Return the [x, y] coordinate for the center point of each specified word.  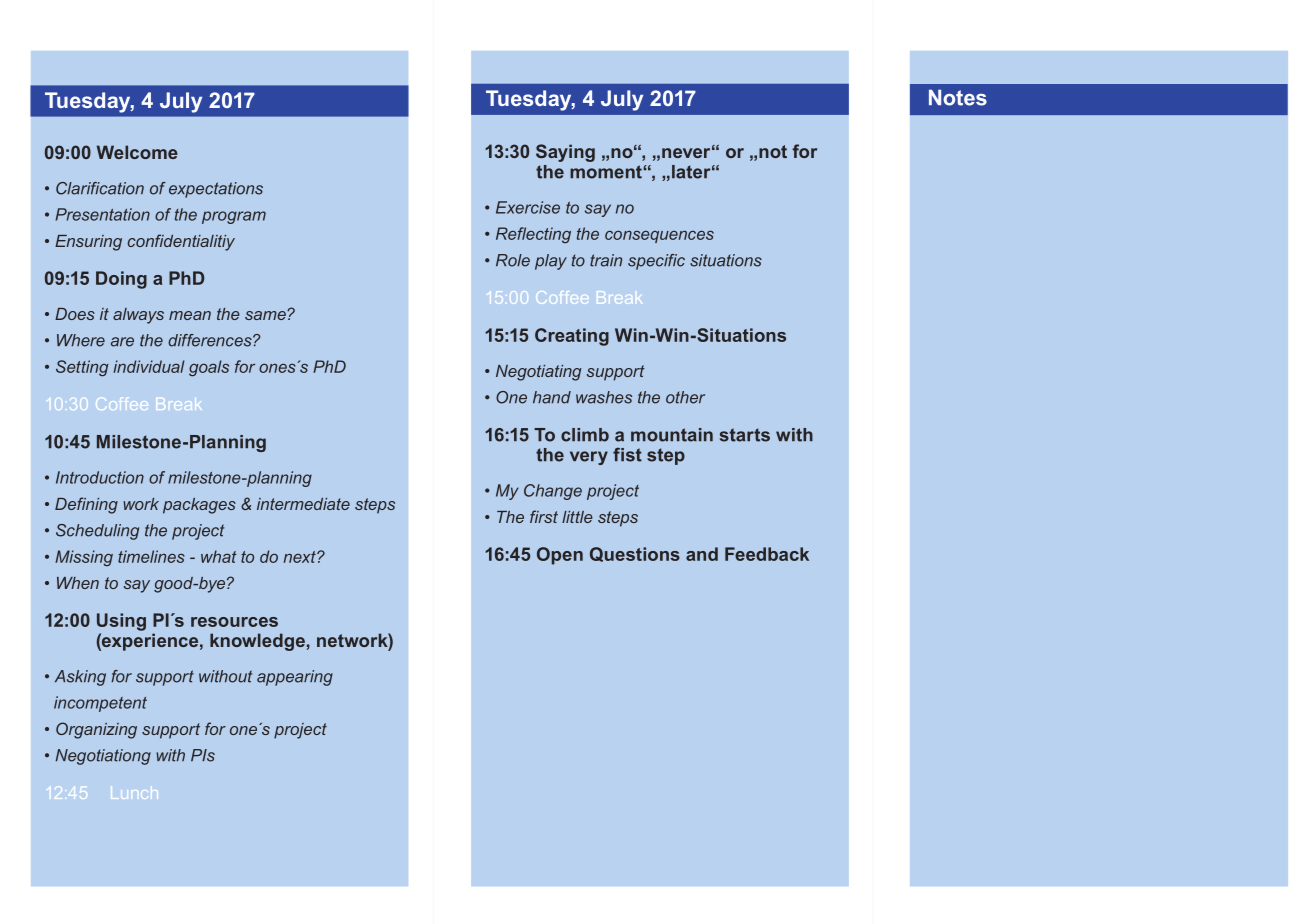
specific [656, 262]
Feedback [767, 554]
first [544, 516]
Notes [958, 97]
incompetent [100, 704]
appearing [295, 678]
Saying [565, 153]
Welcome [137, 152]
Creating [572, 337]
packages [199, 506]
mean [190, 315]
